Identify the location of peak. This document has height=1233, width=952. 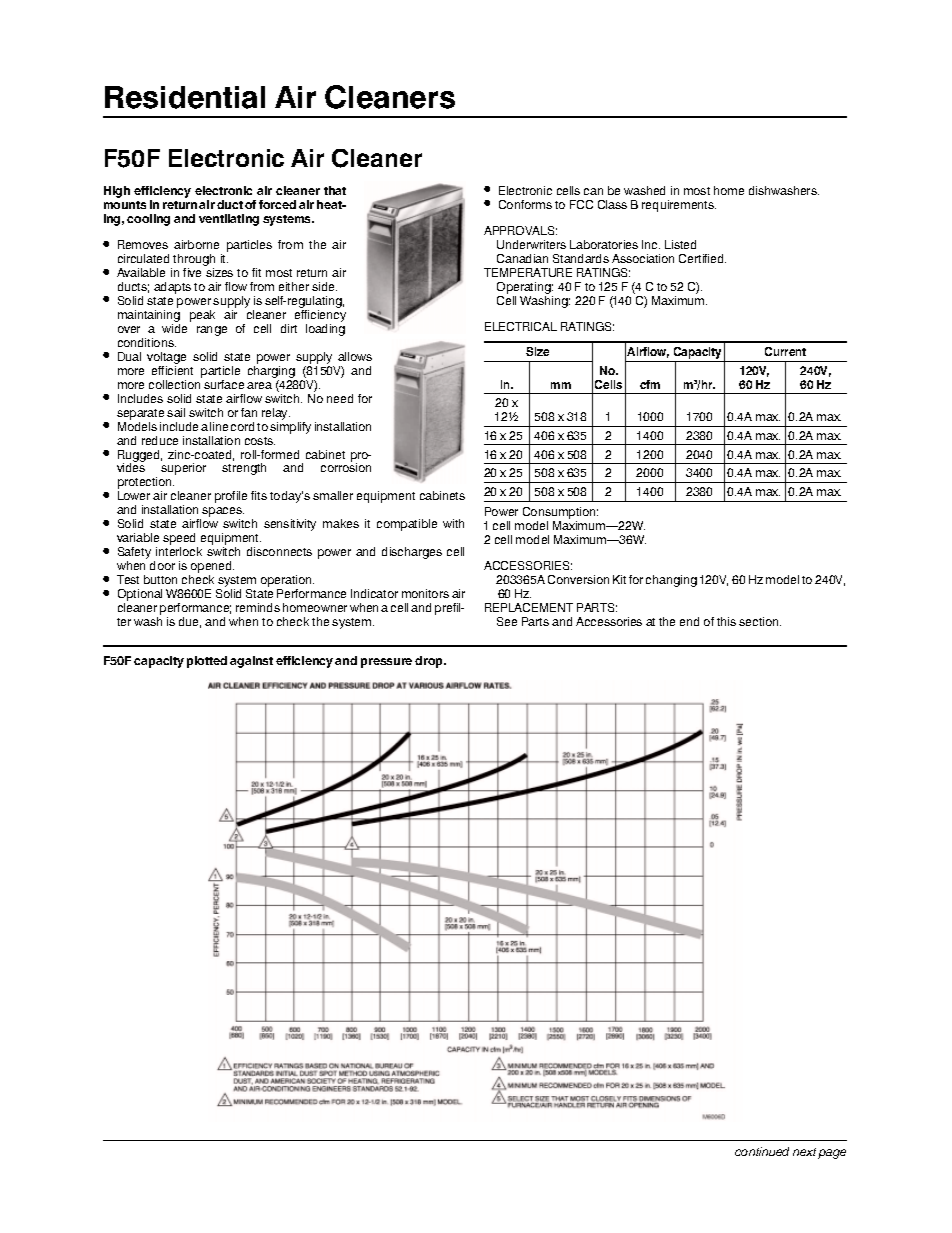
(202, 316).
